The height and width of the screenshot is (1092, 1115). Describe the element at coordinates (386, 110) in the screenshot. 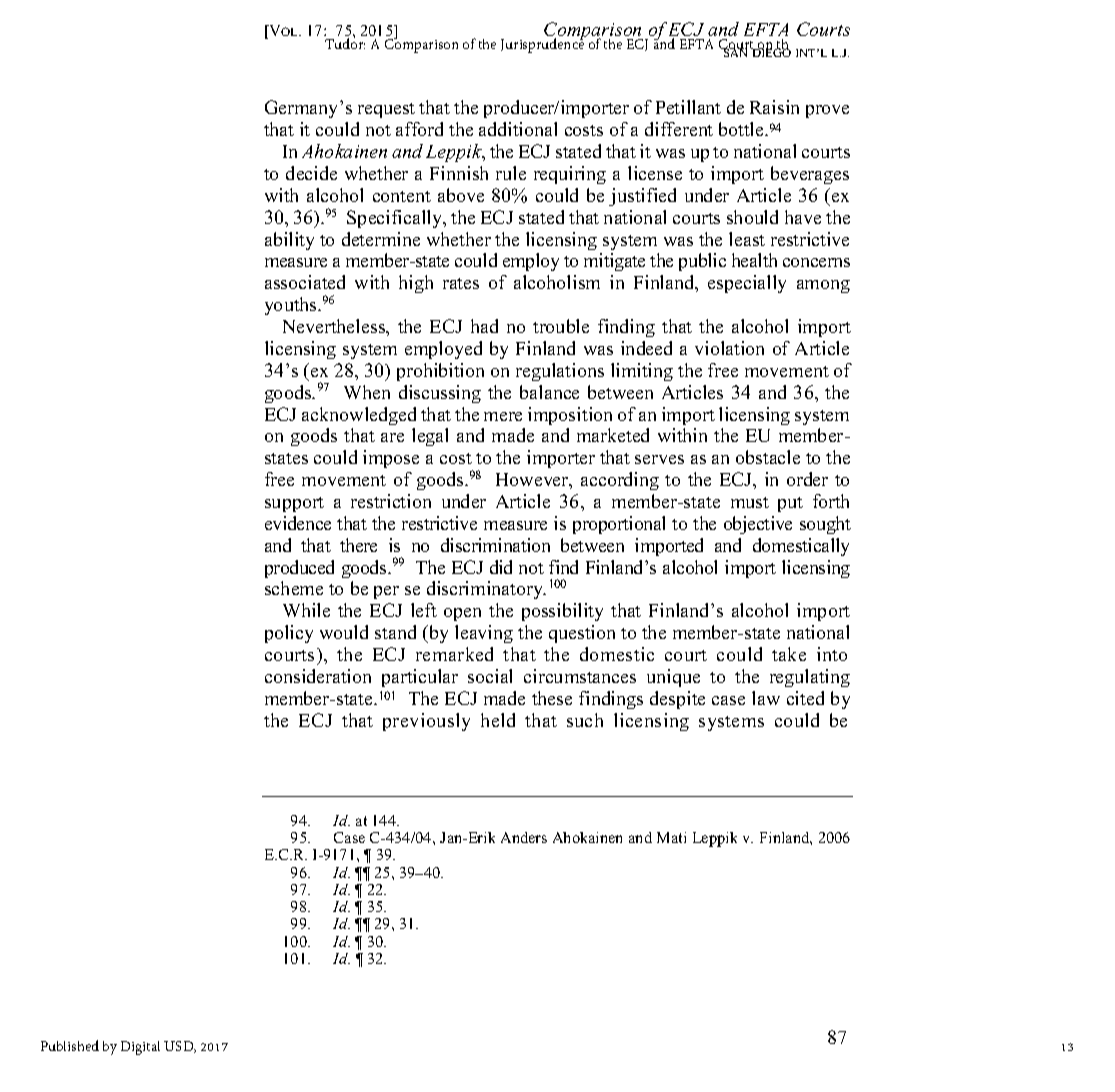

I see `request` at that location.
